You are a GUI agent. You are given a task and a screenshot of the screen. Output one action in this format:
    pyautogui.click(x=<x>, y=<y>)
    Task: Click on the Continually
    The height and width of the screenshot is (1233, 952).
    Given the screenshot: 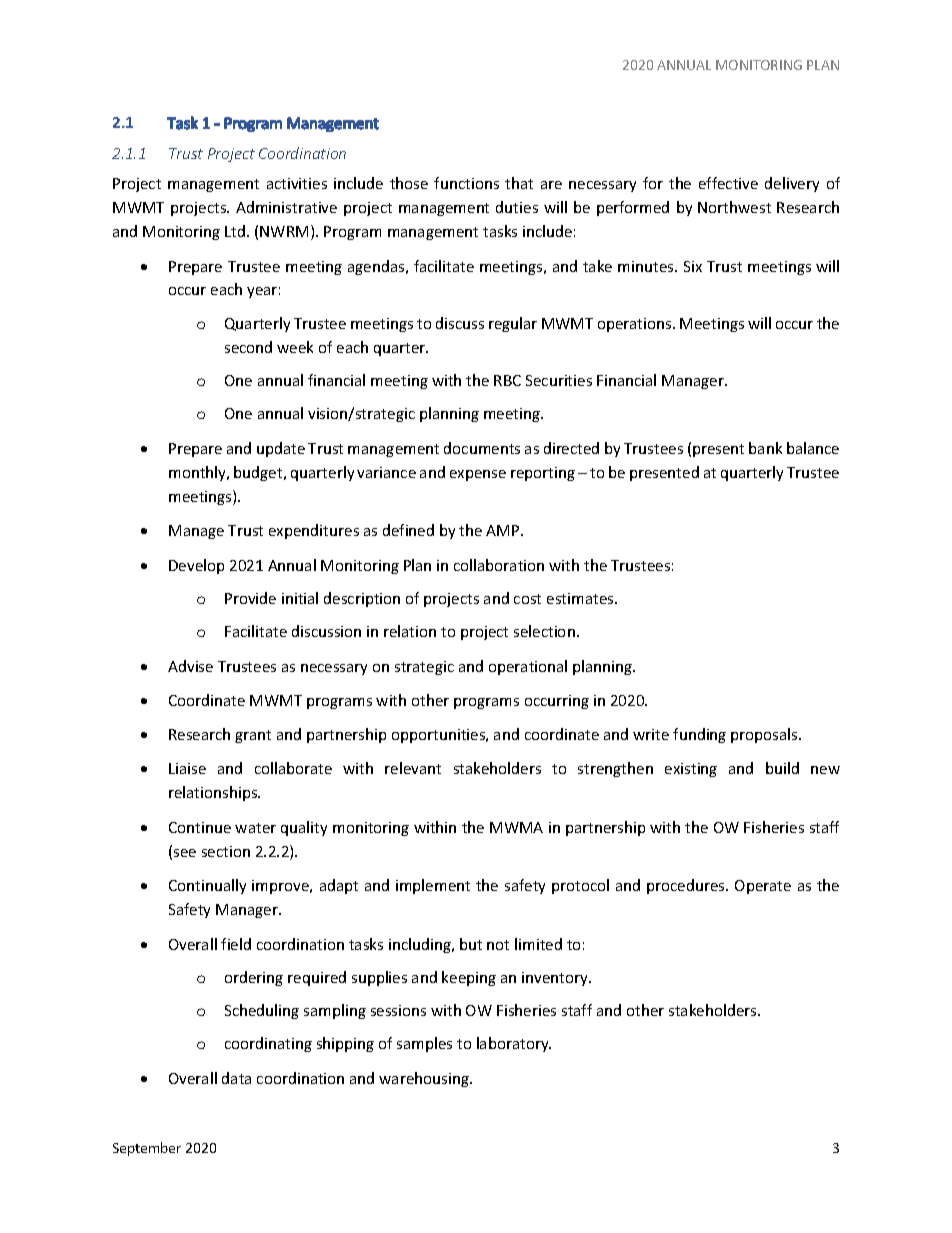 What is the action you would take?
    pyautogui.click(x=207, y=886)
